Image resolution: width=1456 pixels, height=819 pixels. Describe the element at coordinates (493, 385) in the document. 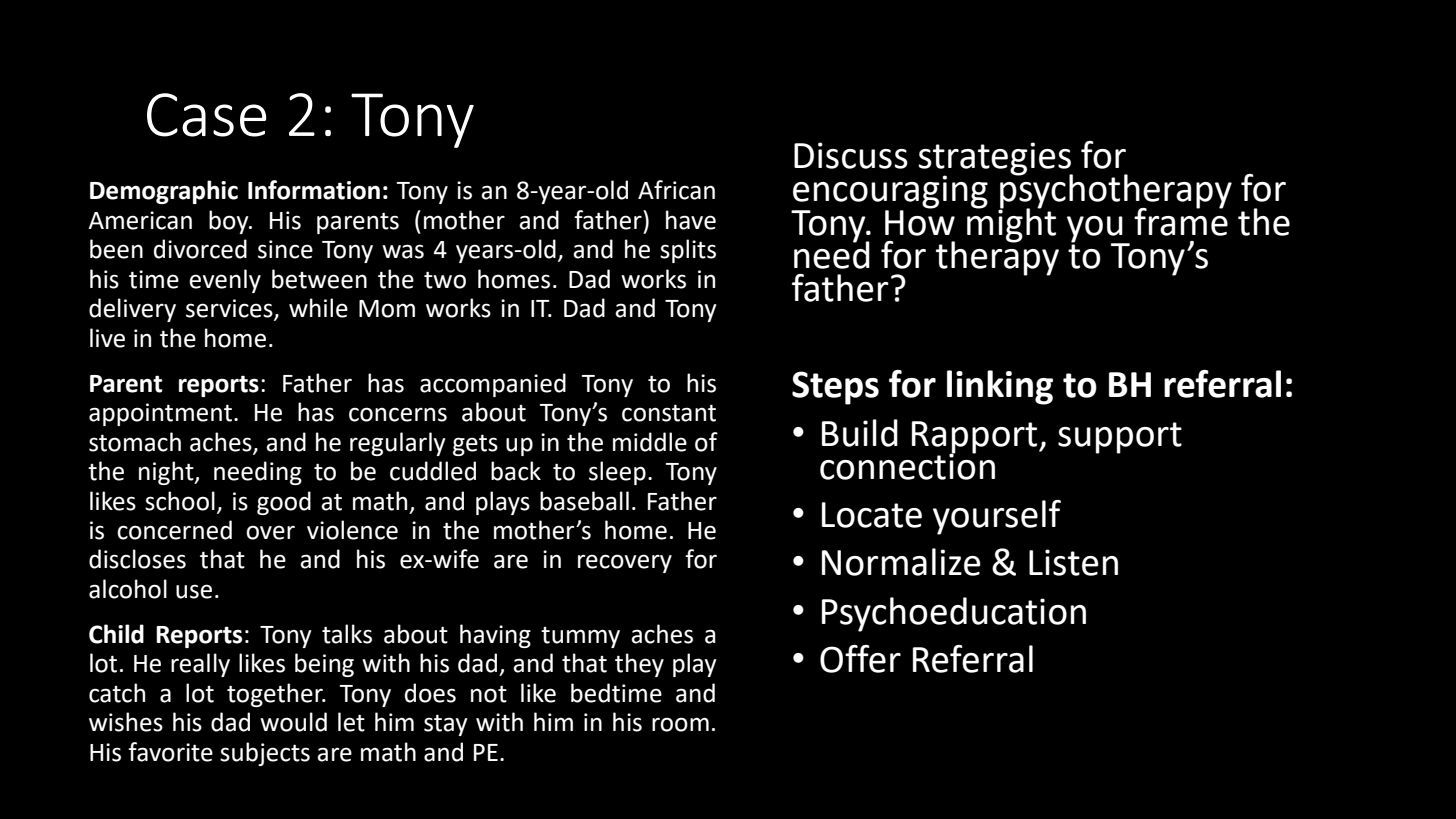

I see `accompanied` at that location.
